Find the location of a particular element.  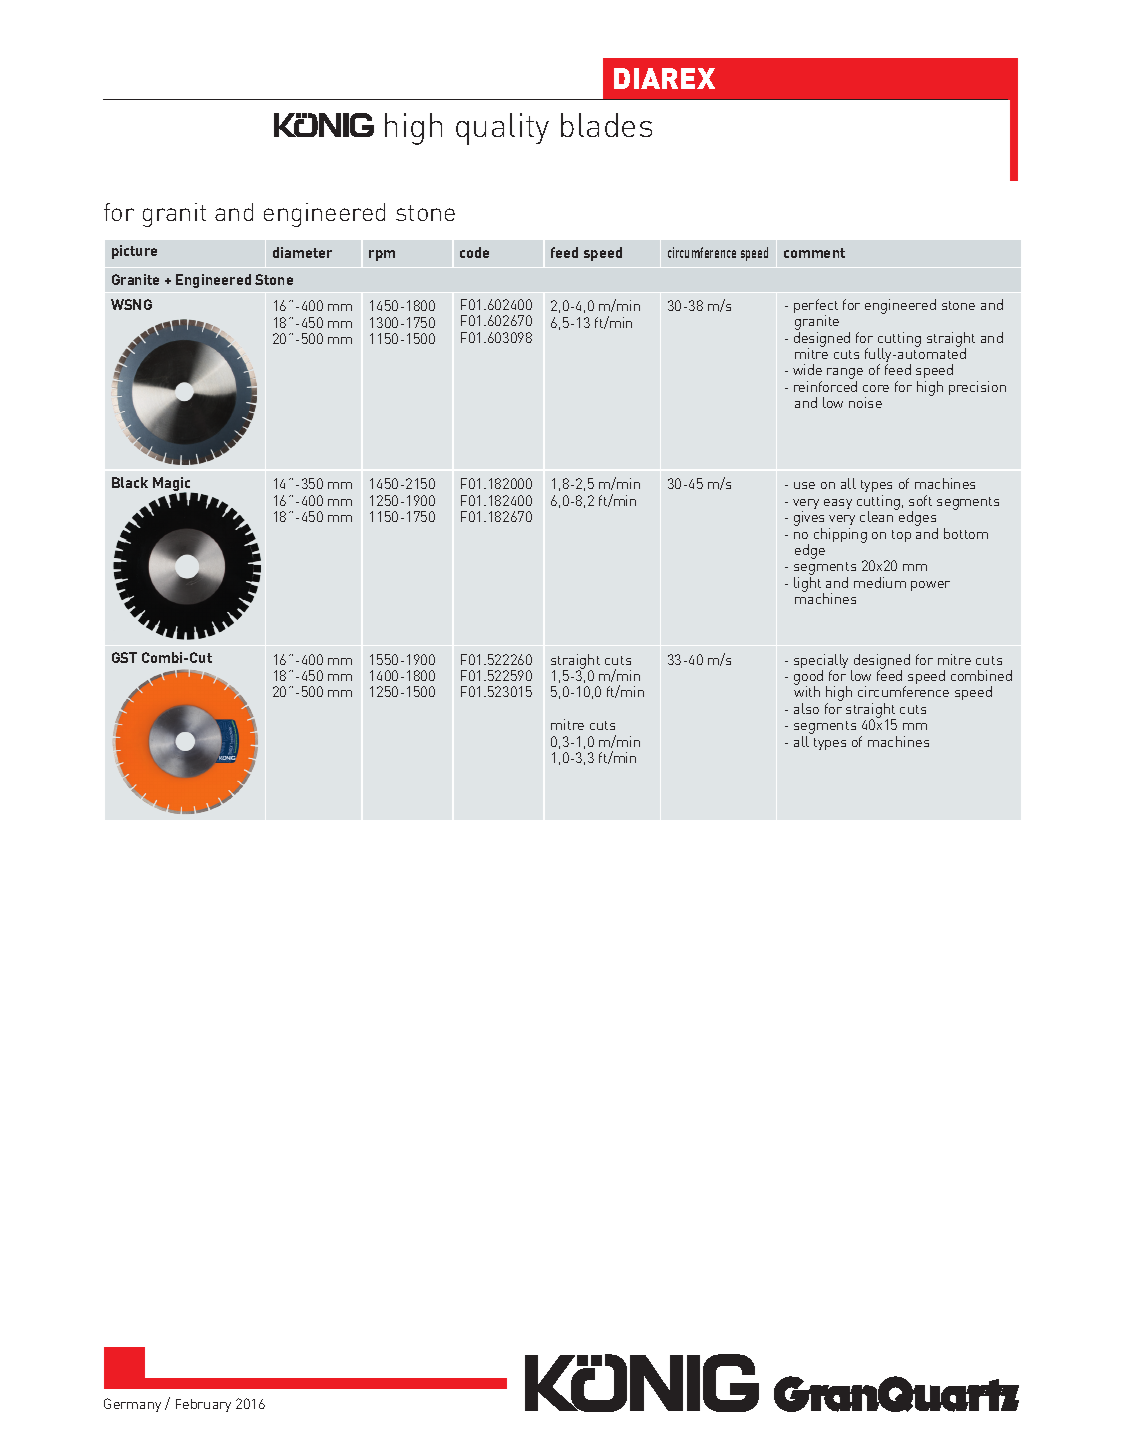

February is located at coordinates (203, 1405).
